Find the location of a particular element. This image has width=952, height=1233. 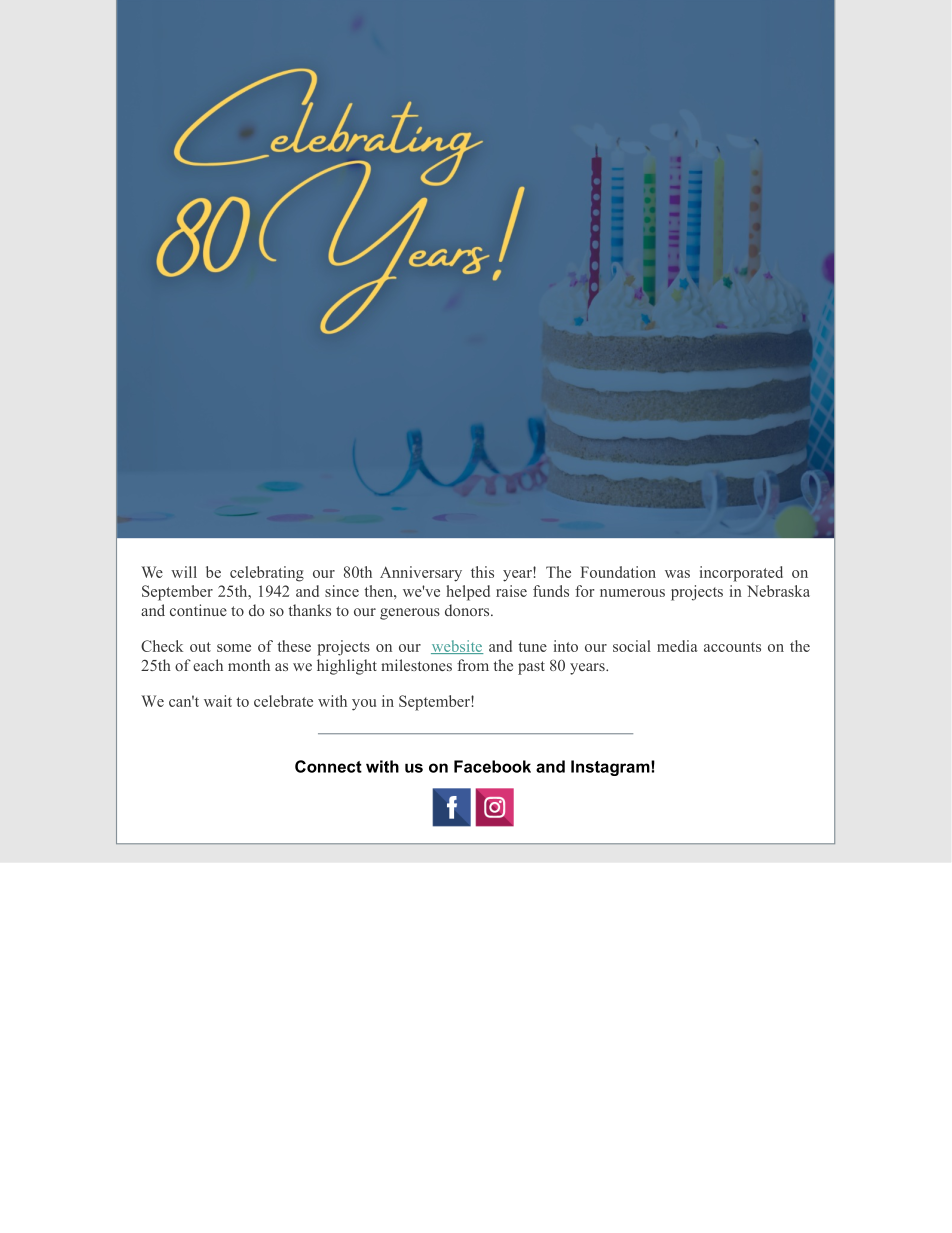

celebrating is located at coordinates (267, 574).
